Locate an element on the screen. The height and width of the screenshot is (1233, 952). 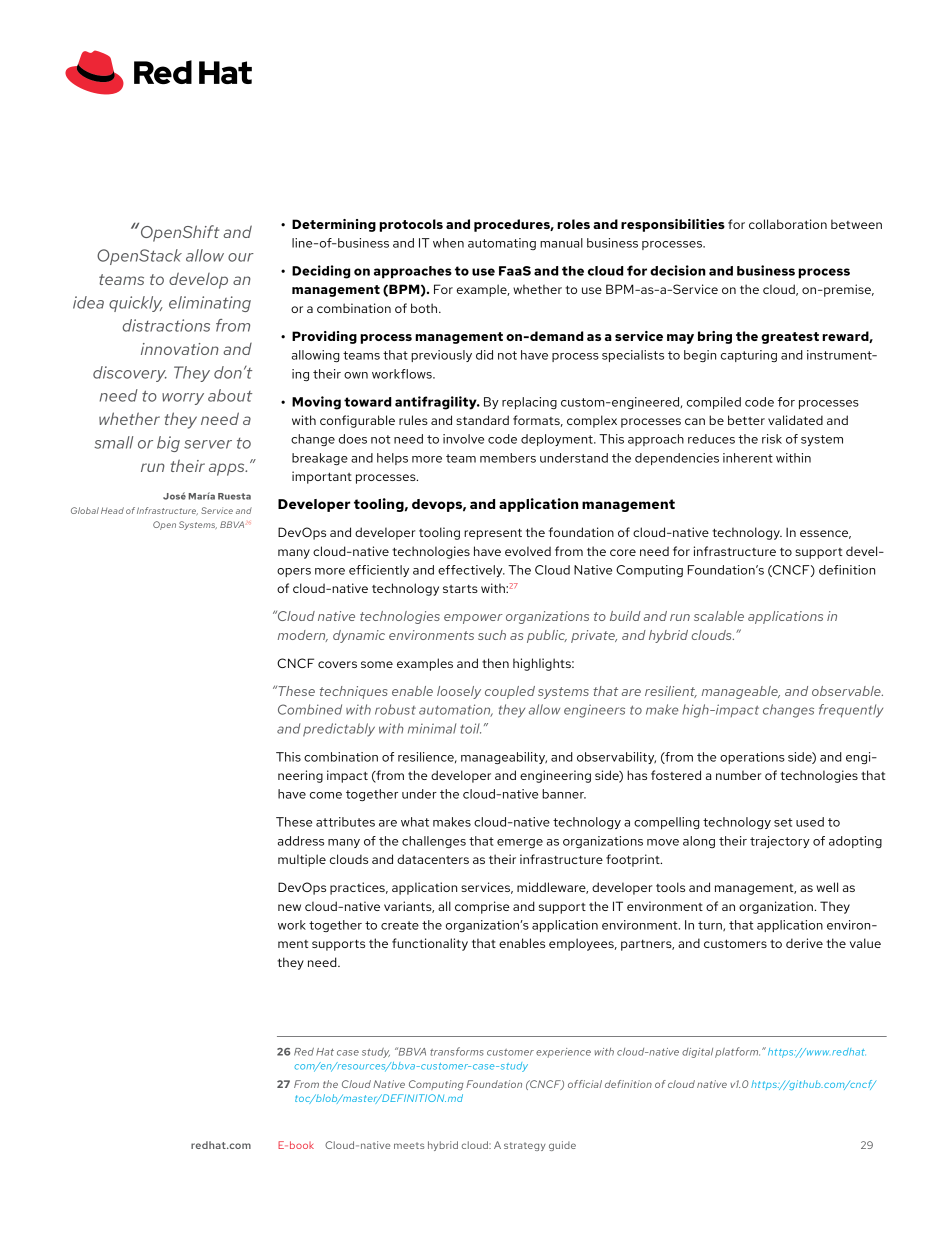
automating is located at coordinates (502, 244).
